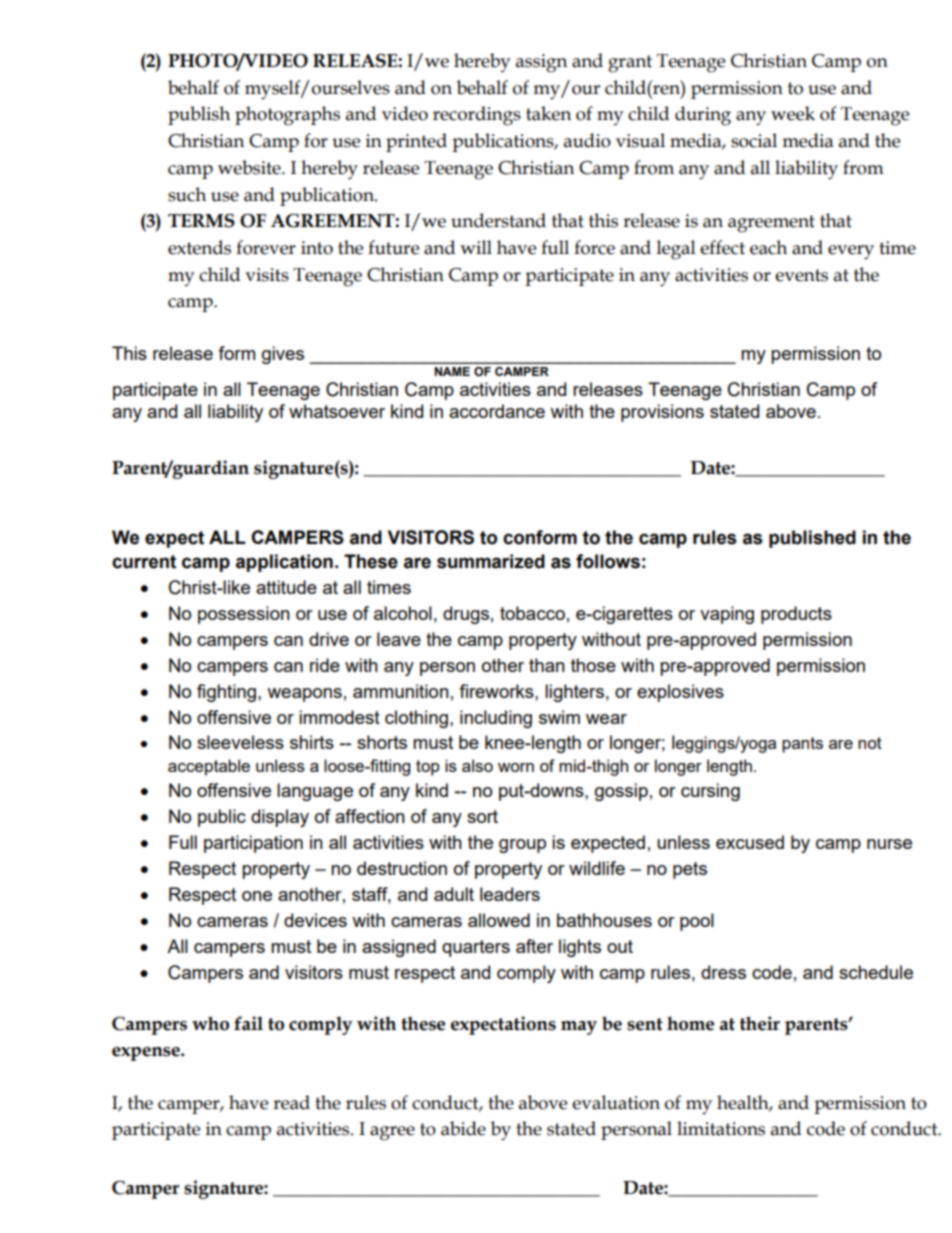 This screenshot has width=952, height=1233. I want to click on visits, so click(267, 275).
